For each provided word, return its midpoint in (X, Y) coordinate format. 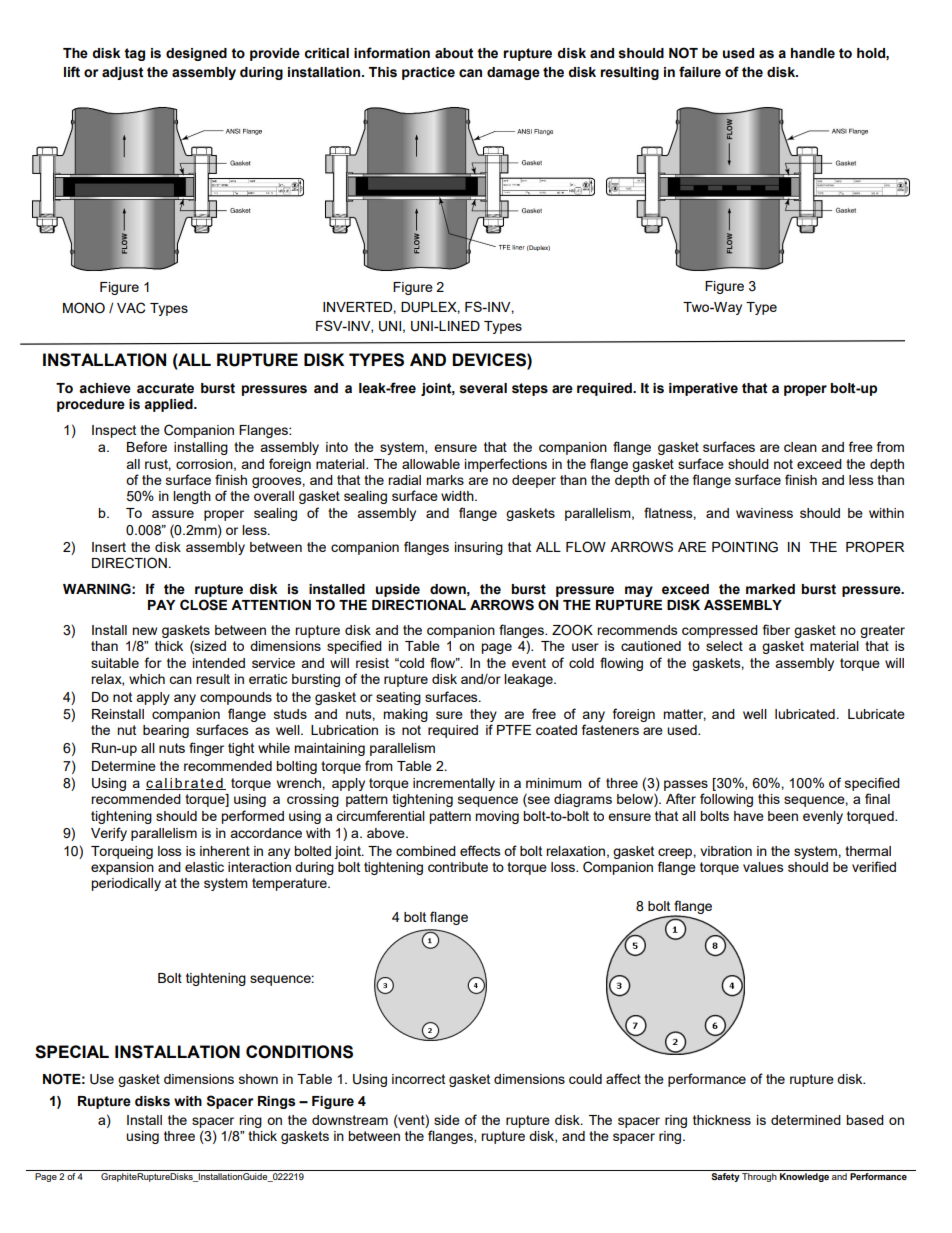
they (483, 715)
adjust (123, 73)
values (763, 867)
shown (258, 1079)
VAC (131, 308)
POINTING (745, 547)
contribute (458, 867)
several (483, 388)
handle (813, 53)
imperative (703, 389)
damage (513, 73)
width (458, 496)
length (192, 497)
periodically (126, 884)
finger (206, 749)
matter (684, 715)
